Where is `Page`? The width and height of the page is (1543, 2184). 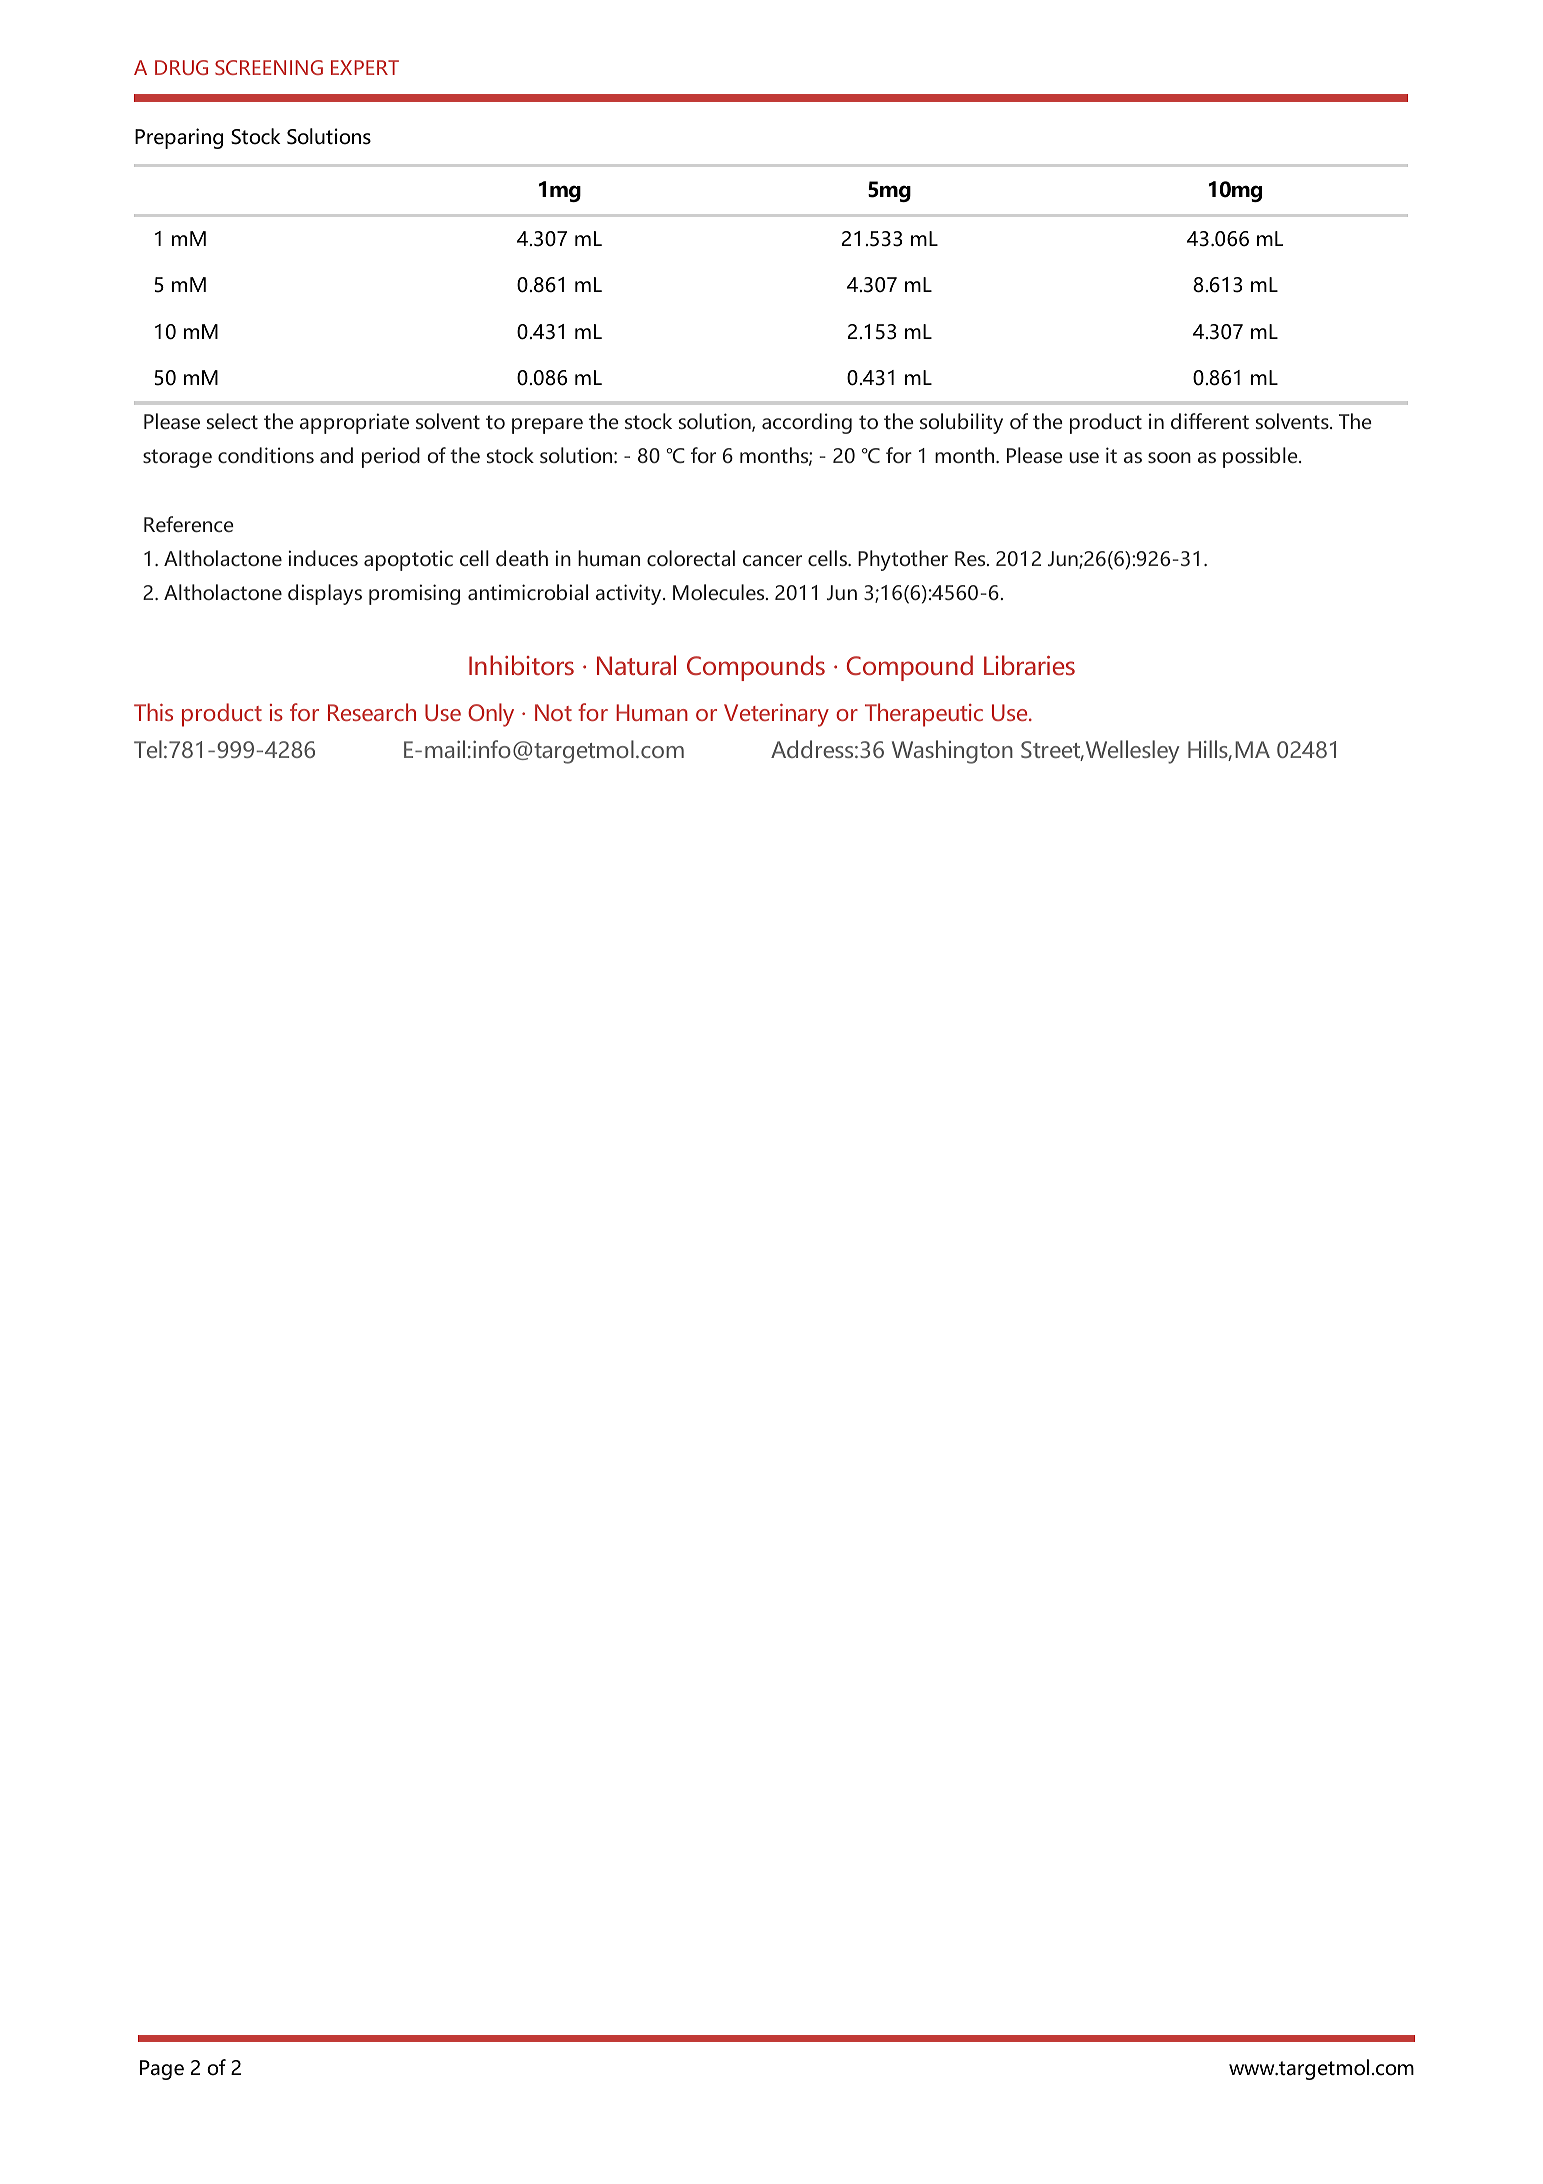
Page is located at coordinates (162, 2070).
